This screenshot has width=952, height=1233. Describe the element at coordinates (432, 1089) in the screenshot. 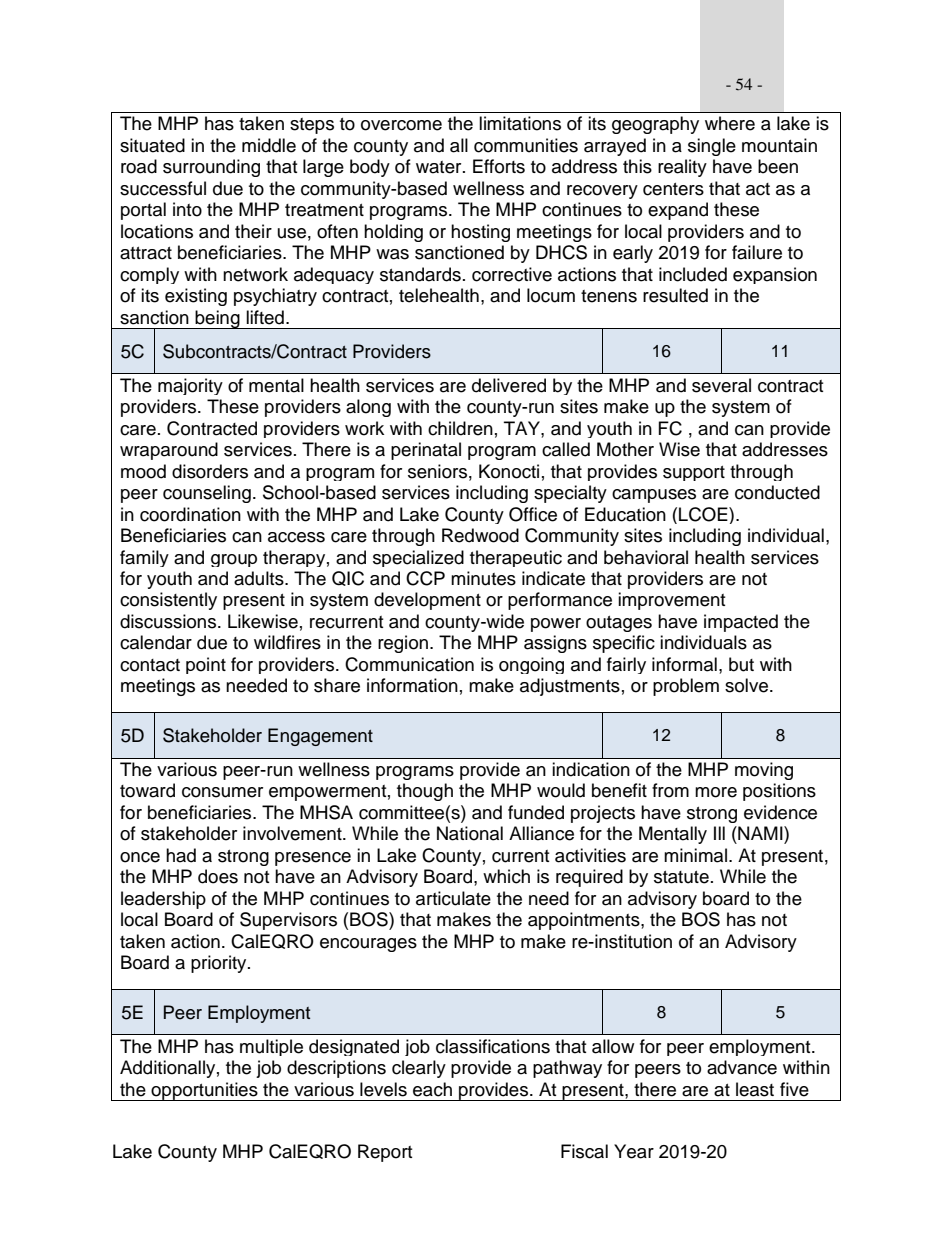

I see `each` at that location.
